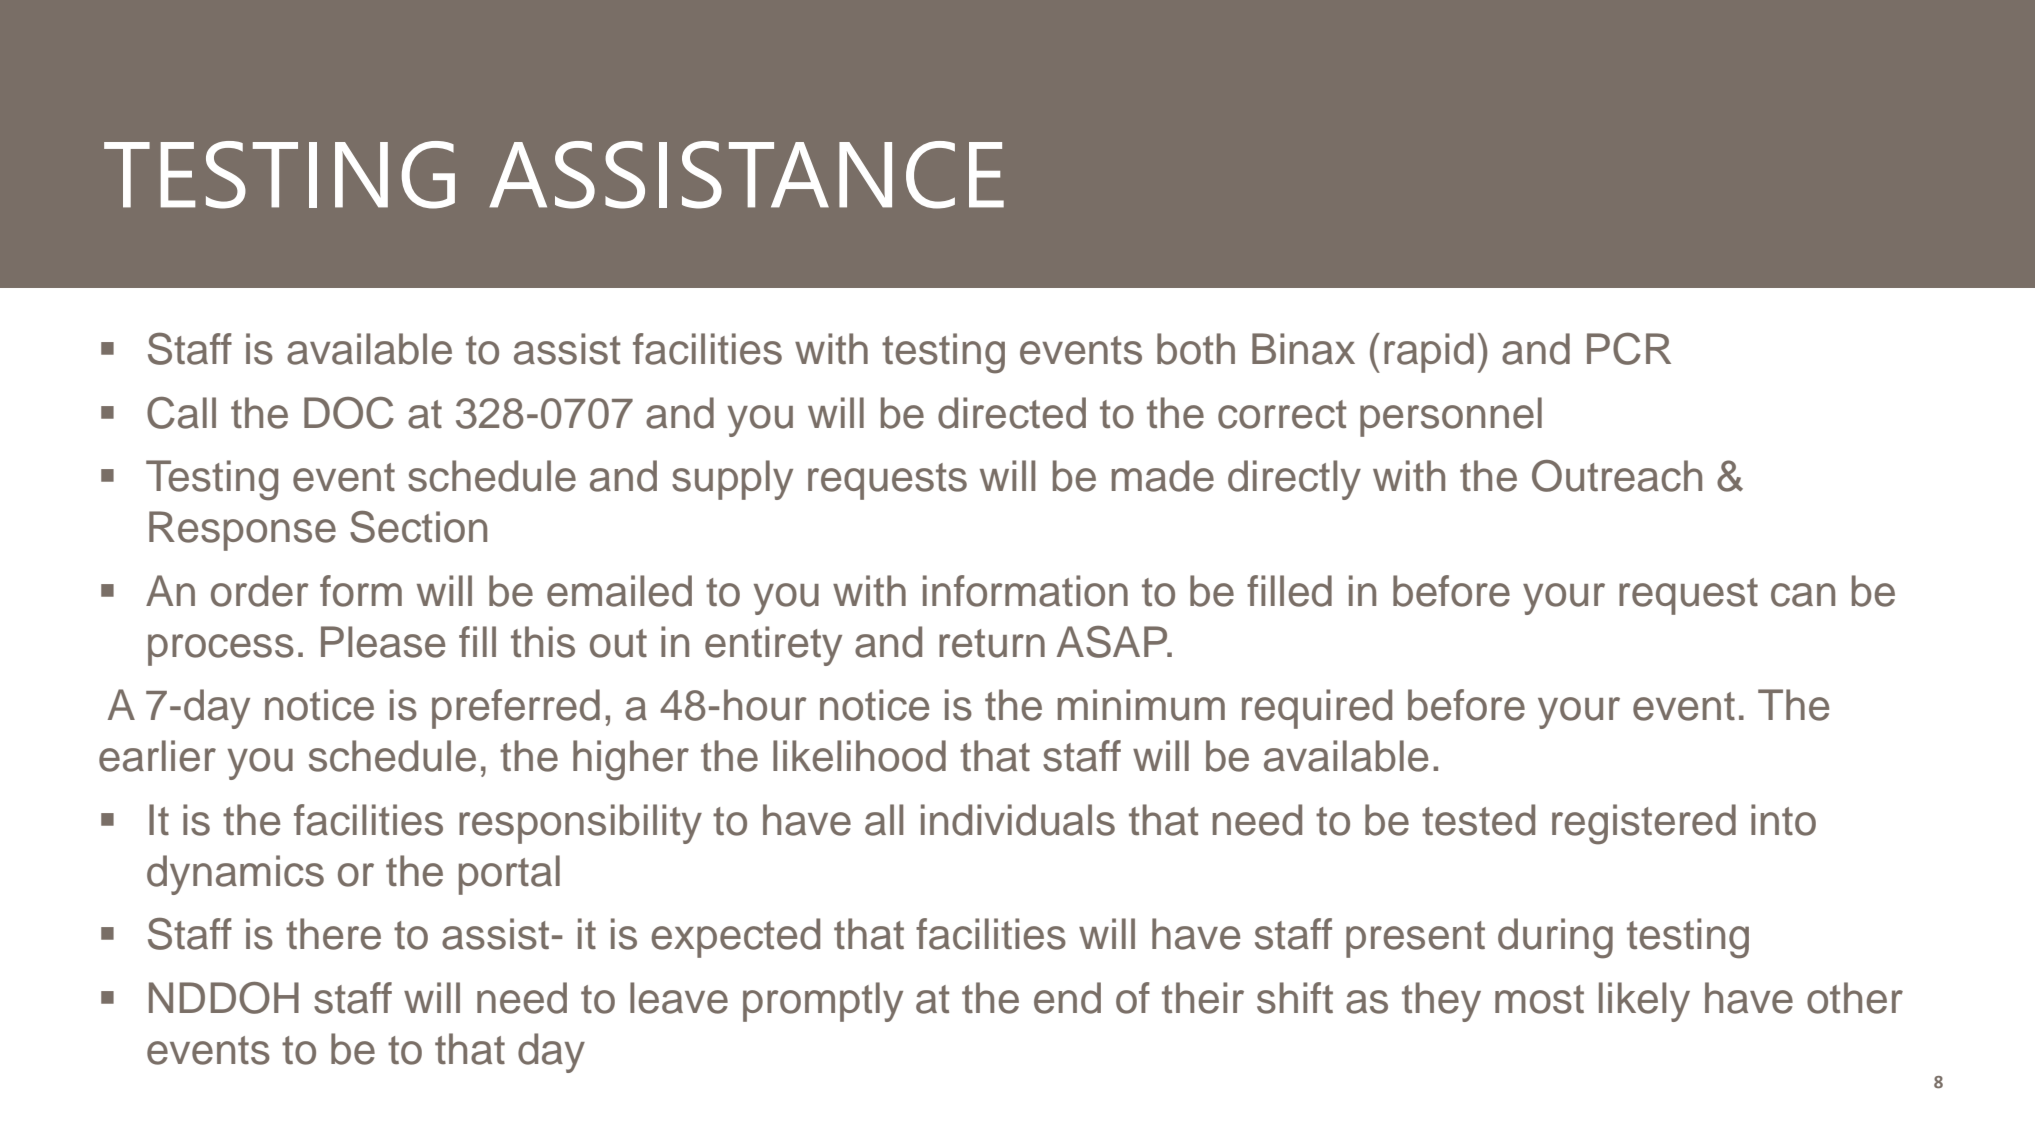  What do you see at coordinates (992, 643) in the screenshot?
I see `return` at bounding box center [992, 643].
